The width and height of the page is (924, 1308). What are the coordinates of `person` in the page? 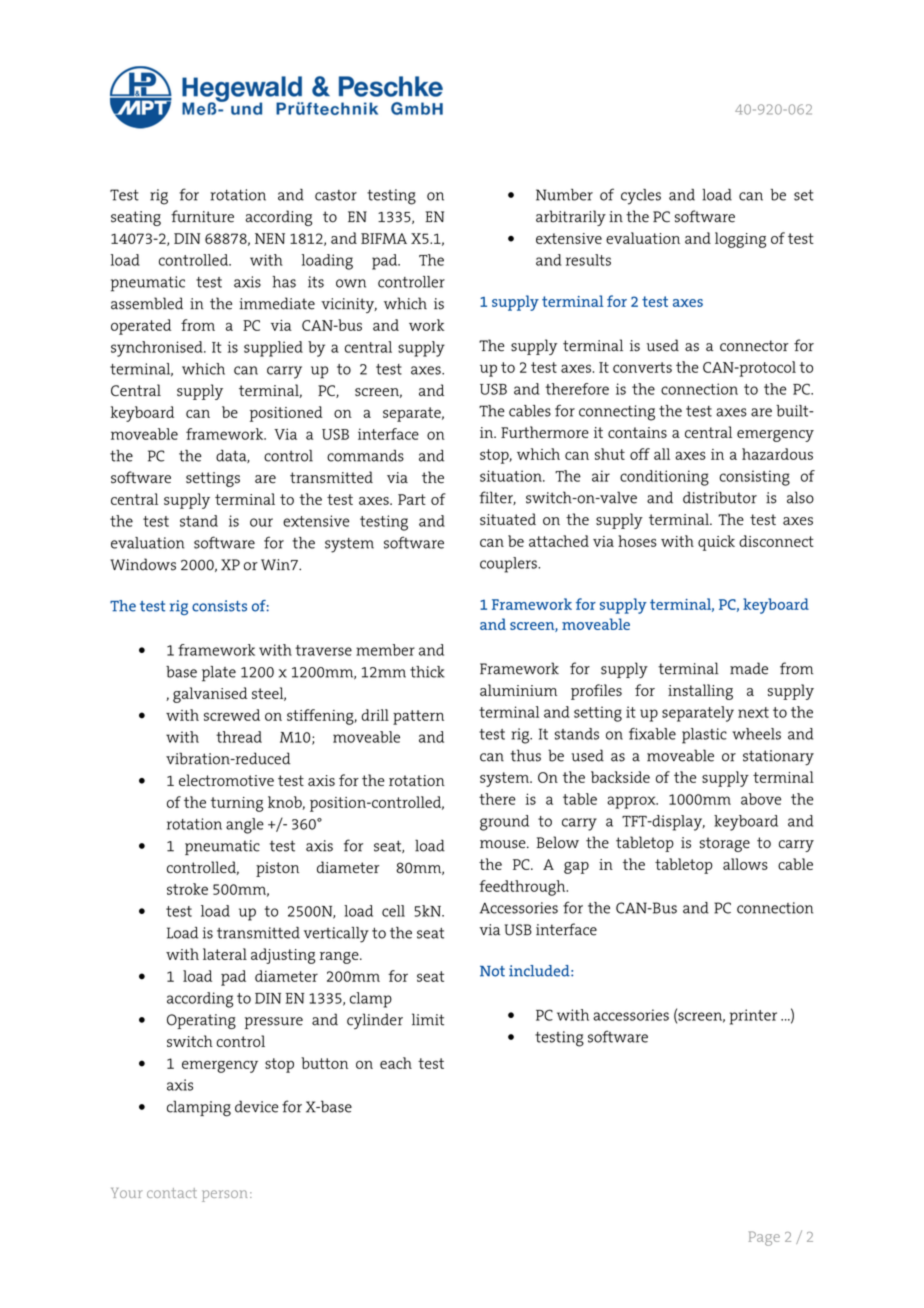 It's located at (224, 1196).
